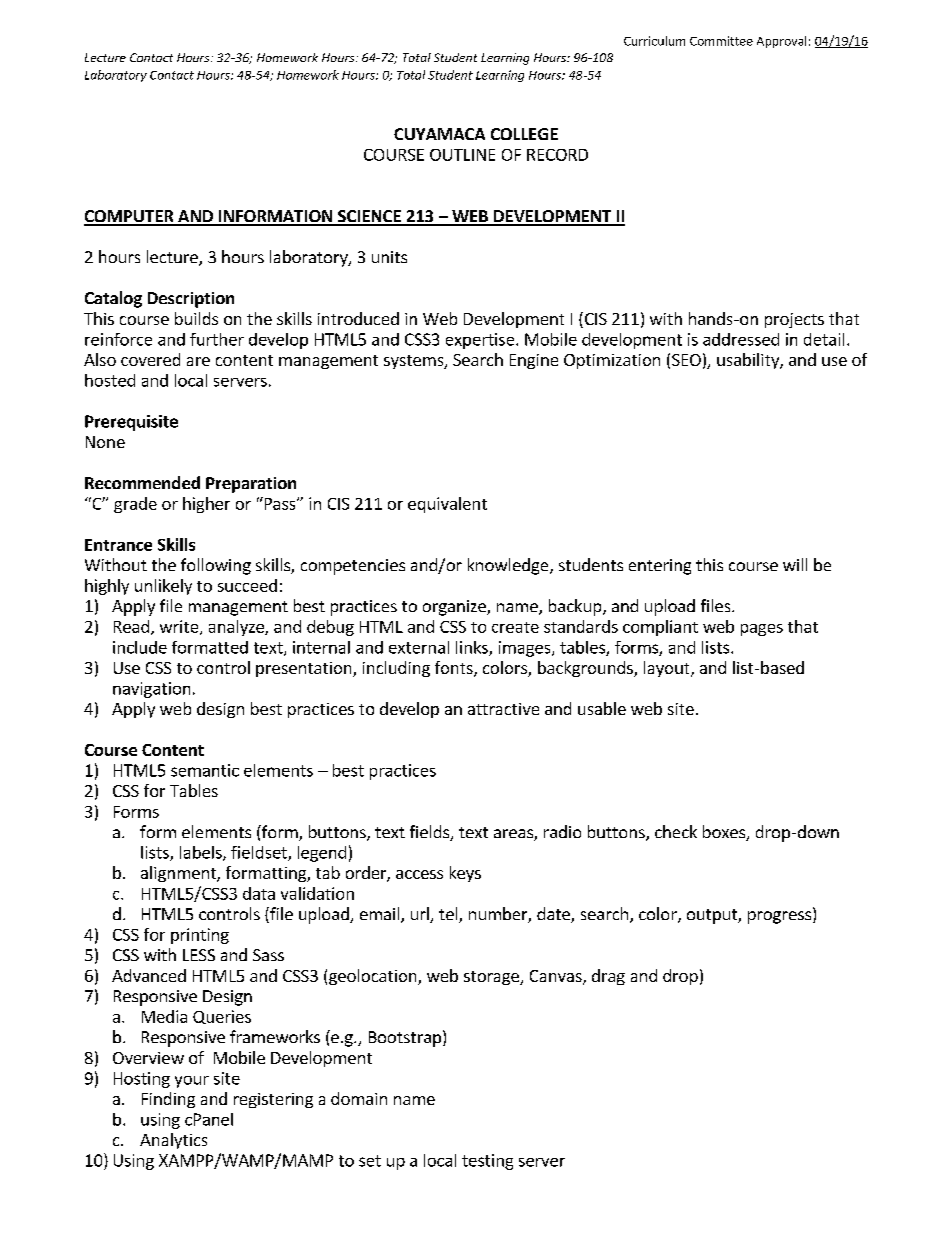 This screenshot has height=1233, width=952. Describe the element at coordinates (173, 1141) in the screenshot. I see `Analytics` at that location.
